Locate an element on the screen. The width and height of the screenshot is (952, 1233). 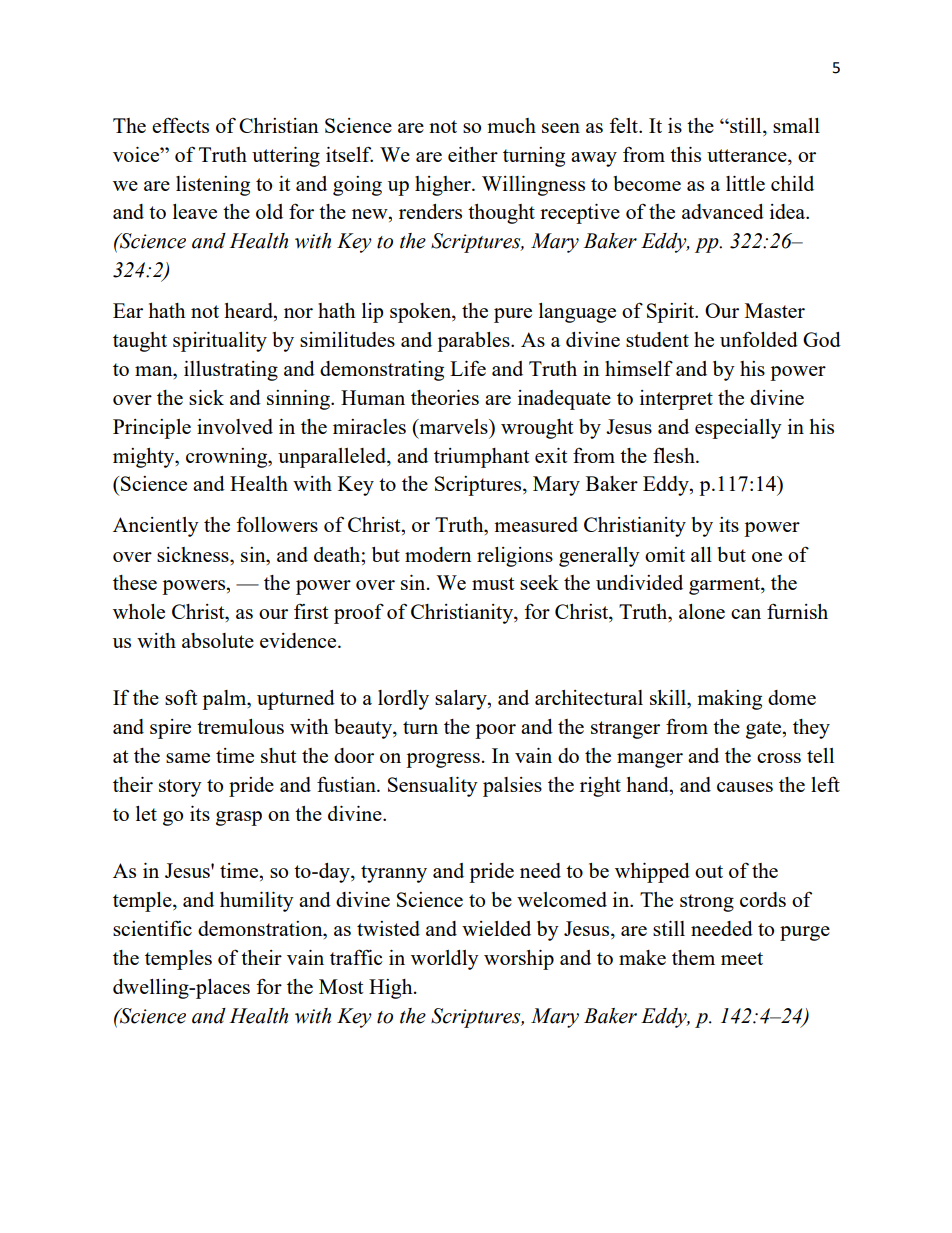
either is located at coordinates (473, 154).
